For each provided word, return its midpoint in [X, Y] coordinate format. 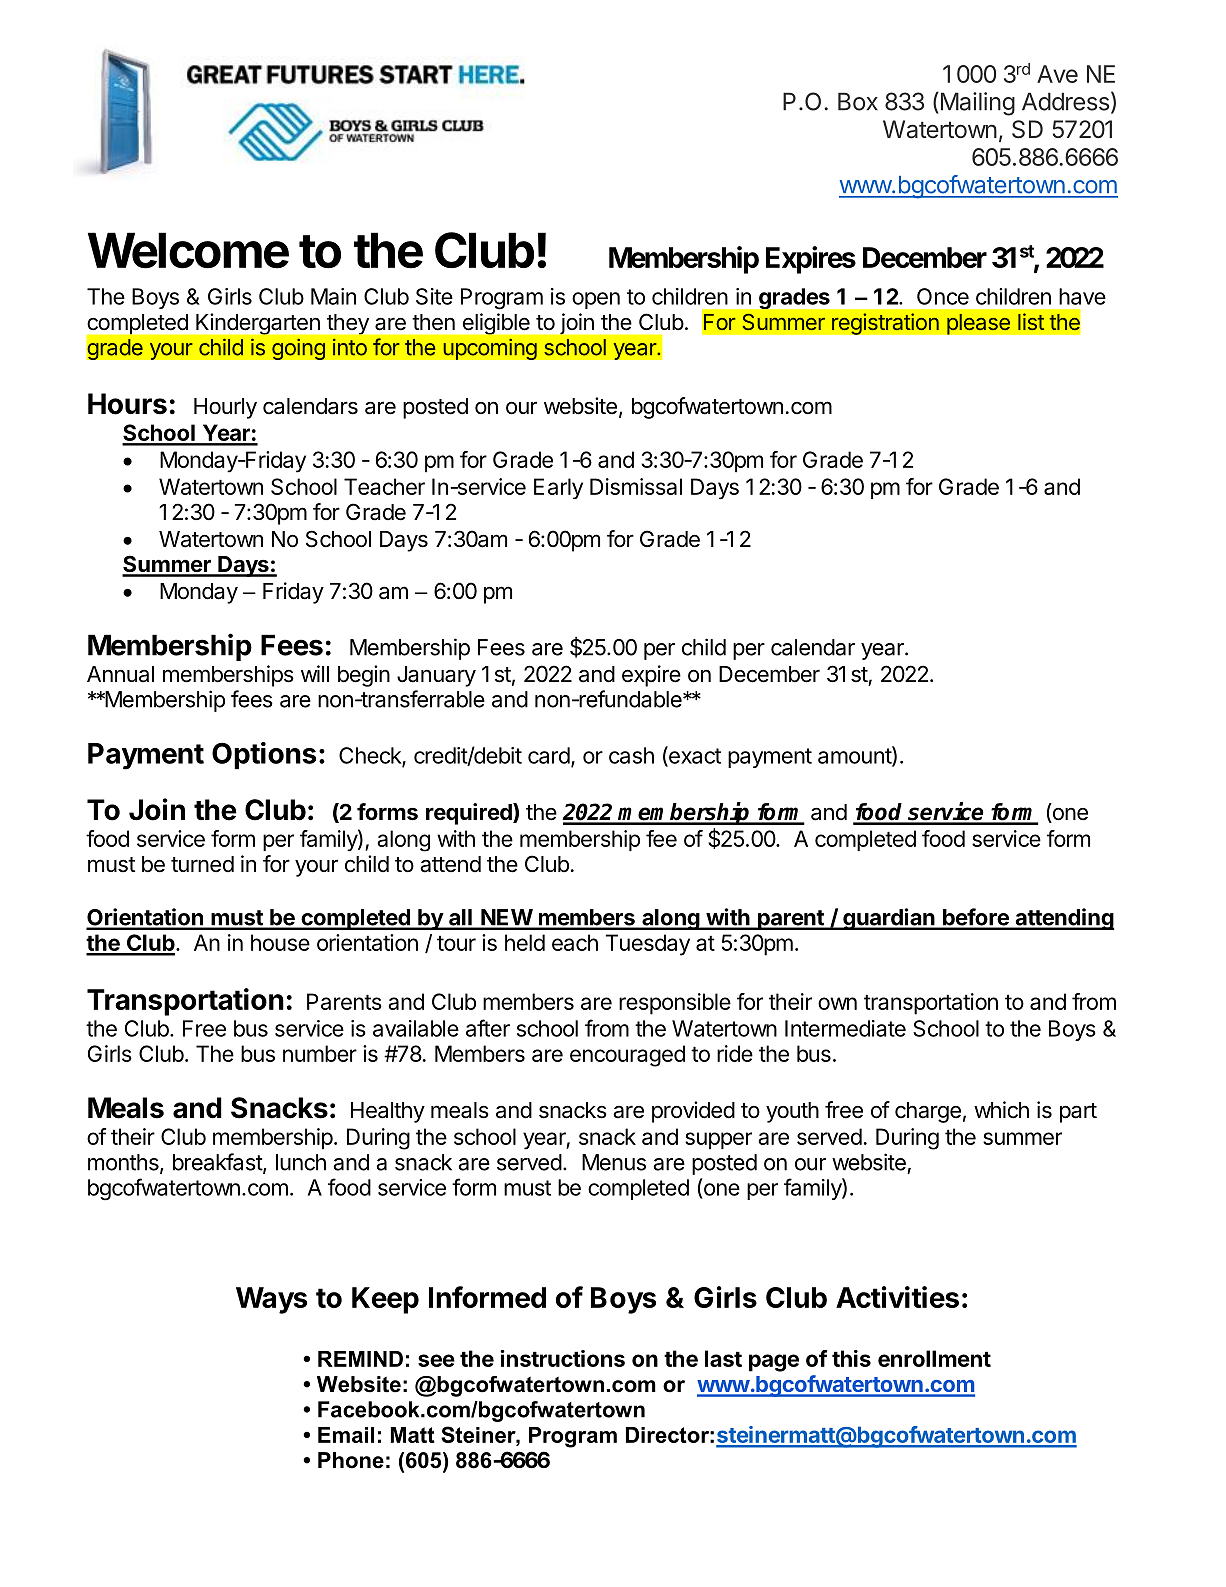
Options [264, 756]
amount [855, 756]
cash [631, 755]
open [596, 300]
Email [346, 1435]
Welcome [188, 250]
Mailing [976, 104]
